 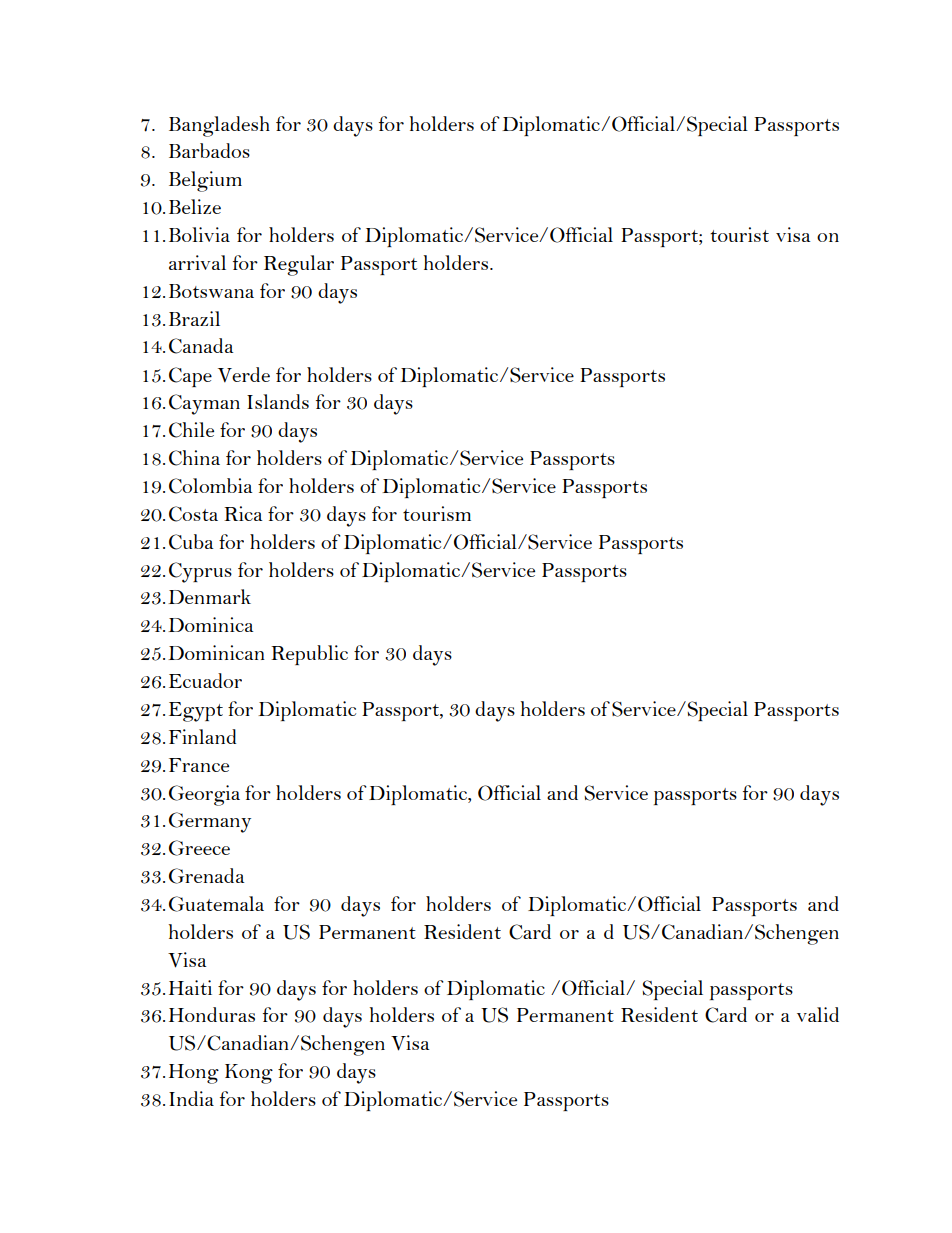 What do you see at coordinates (309, 655) in the image?
I see `Republic` at bounding box center [309, 655].
